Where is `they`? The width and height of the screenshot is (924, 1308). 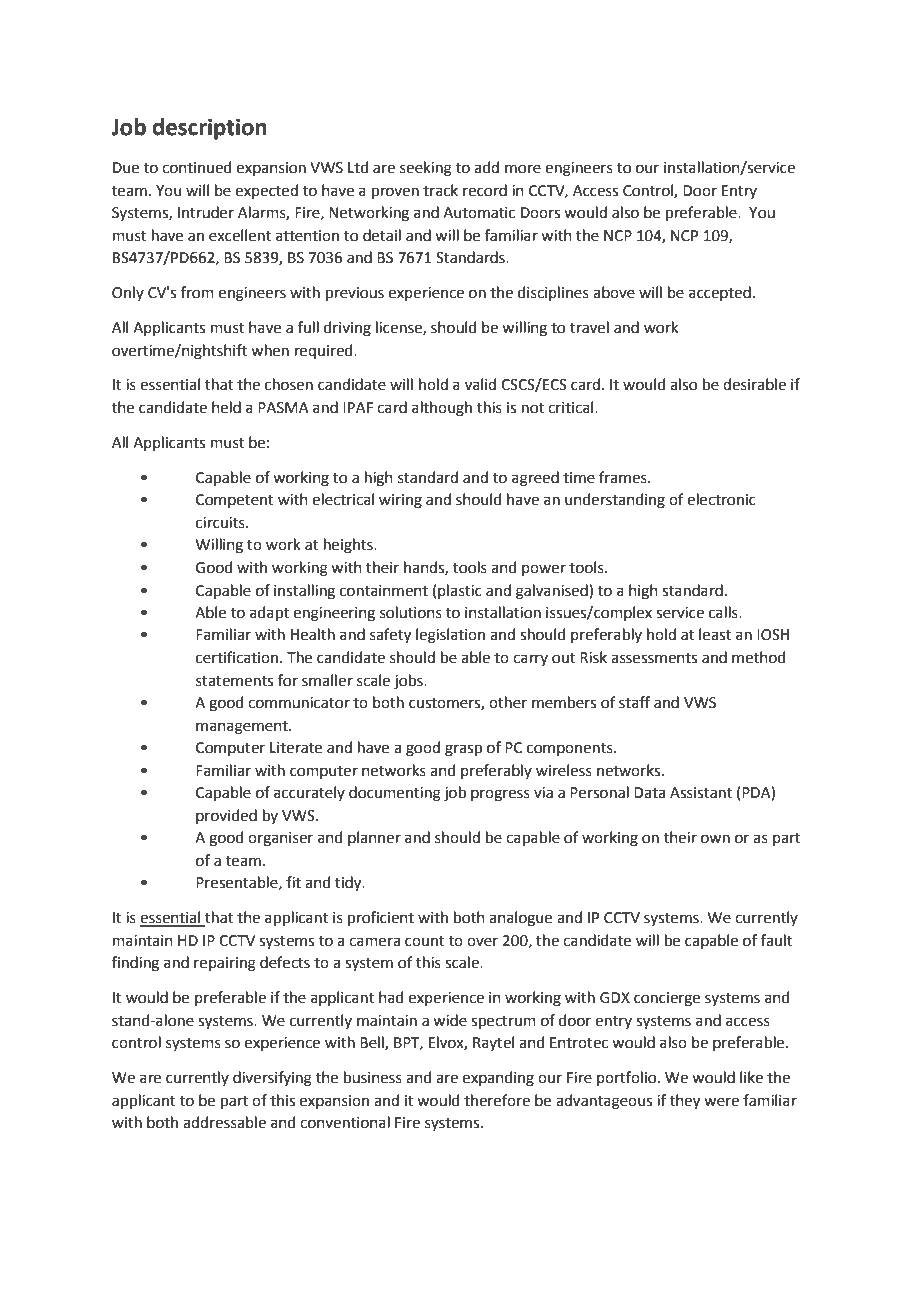 they is located at coordinates (685, 1102).
